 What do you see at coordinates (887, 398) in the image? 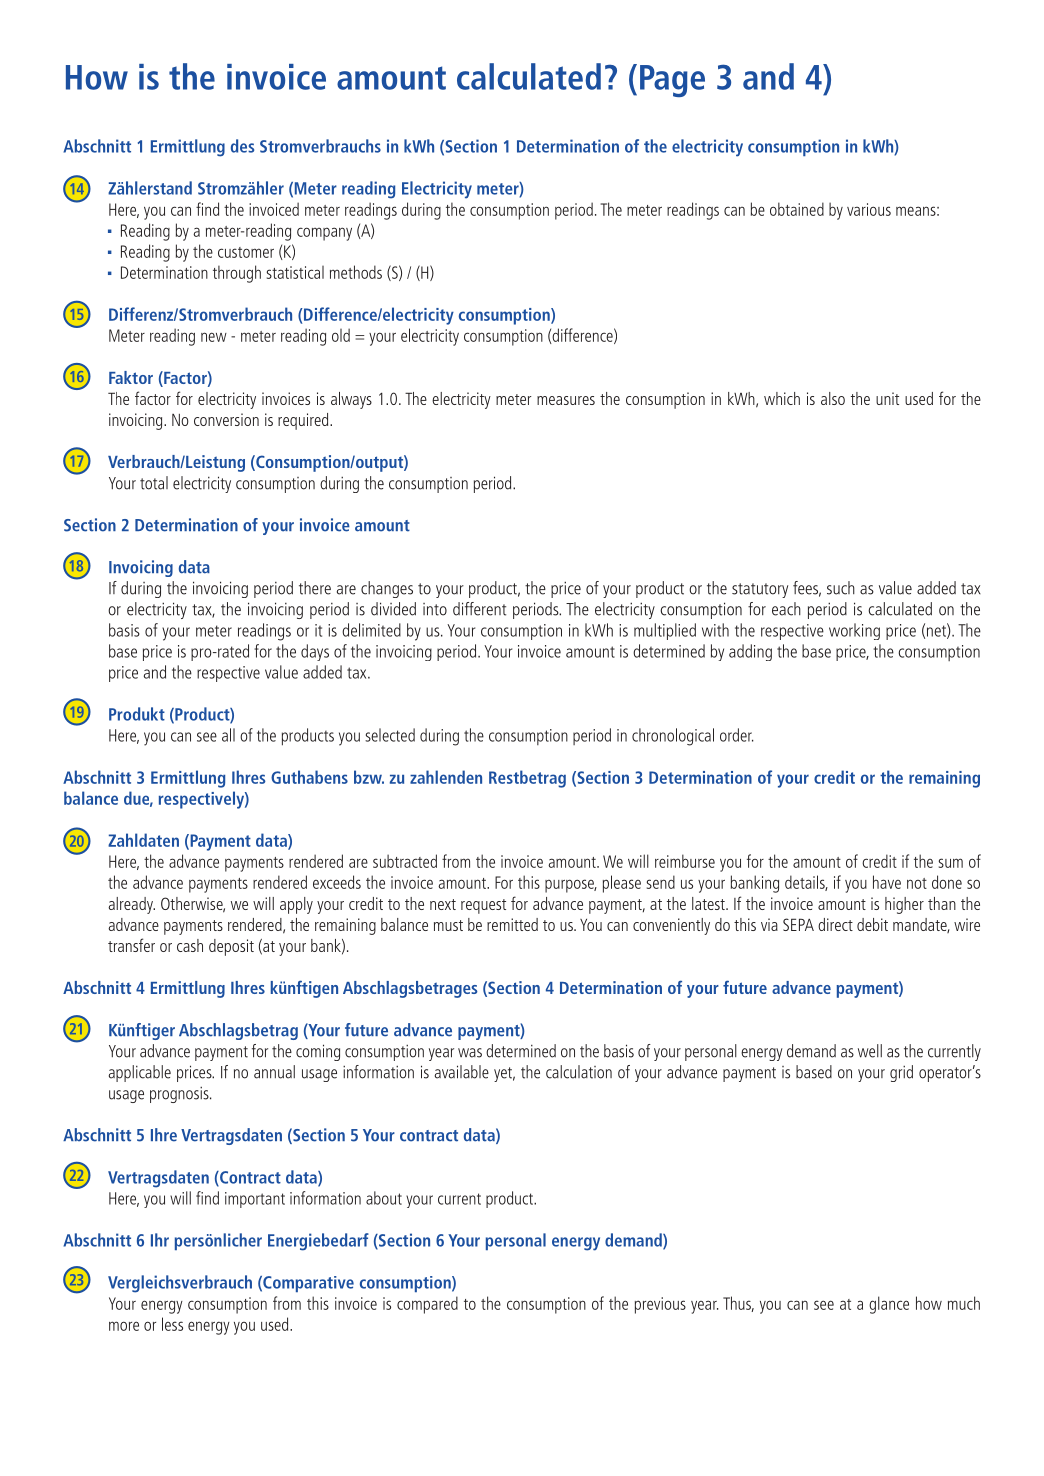
I see `unit` at bounding box center [887, 398].
